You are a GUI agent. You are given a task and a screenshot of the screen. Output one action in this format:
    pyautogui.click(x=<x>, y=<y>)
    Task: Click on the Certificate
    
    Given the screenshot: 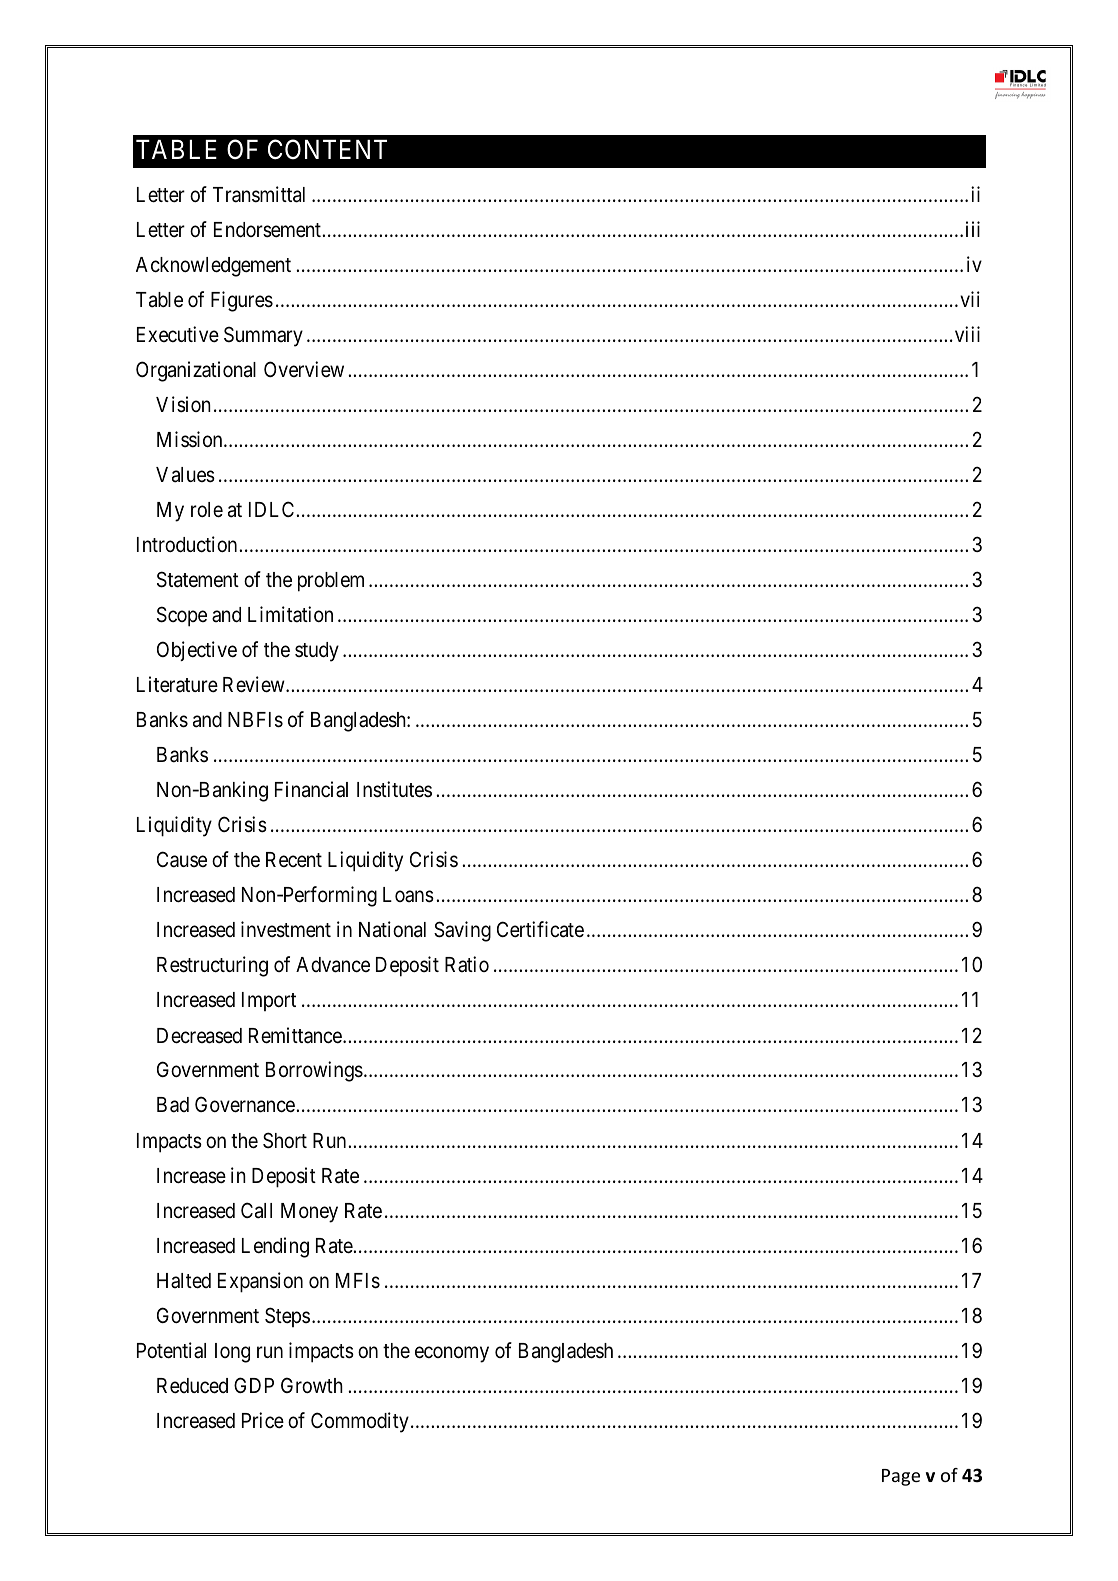 What is the action you would take?
    pyautogui.click(x=540, y=929)
